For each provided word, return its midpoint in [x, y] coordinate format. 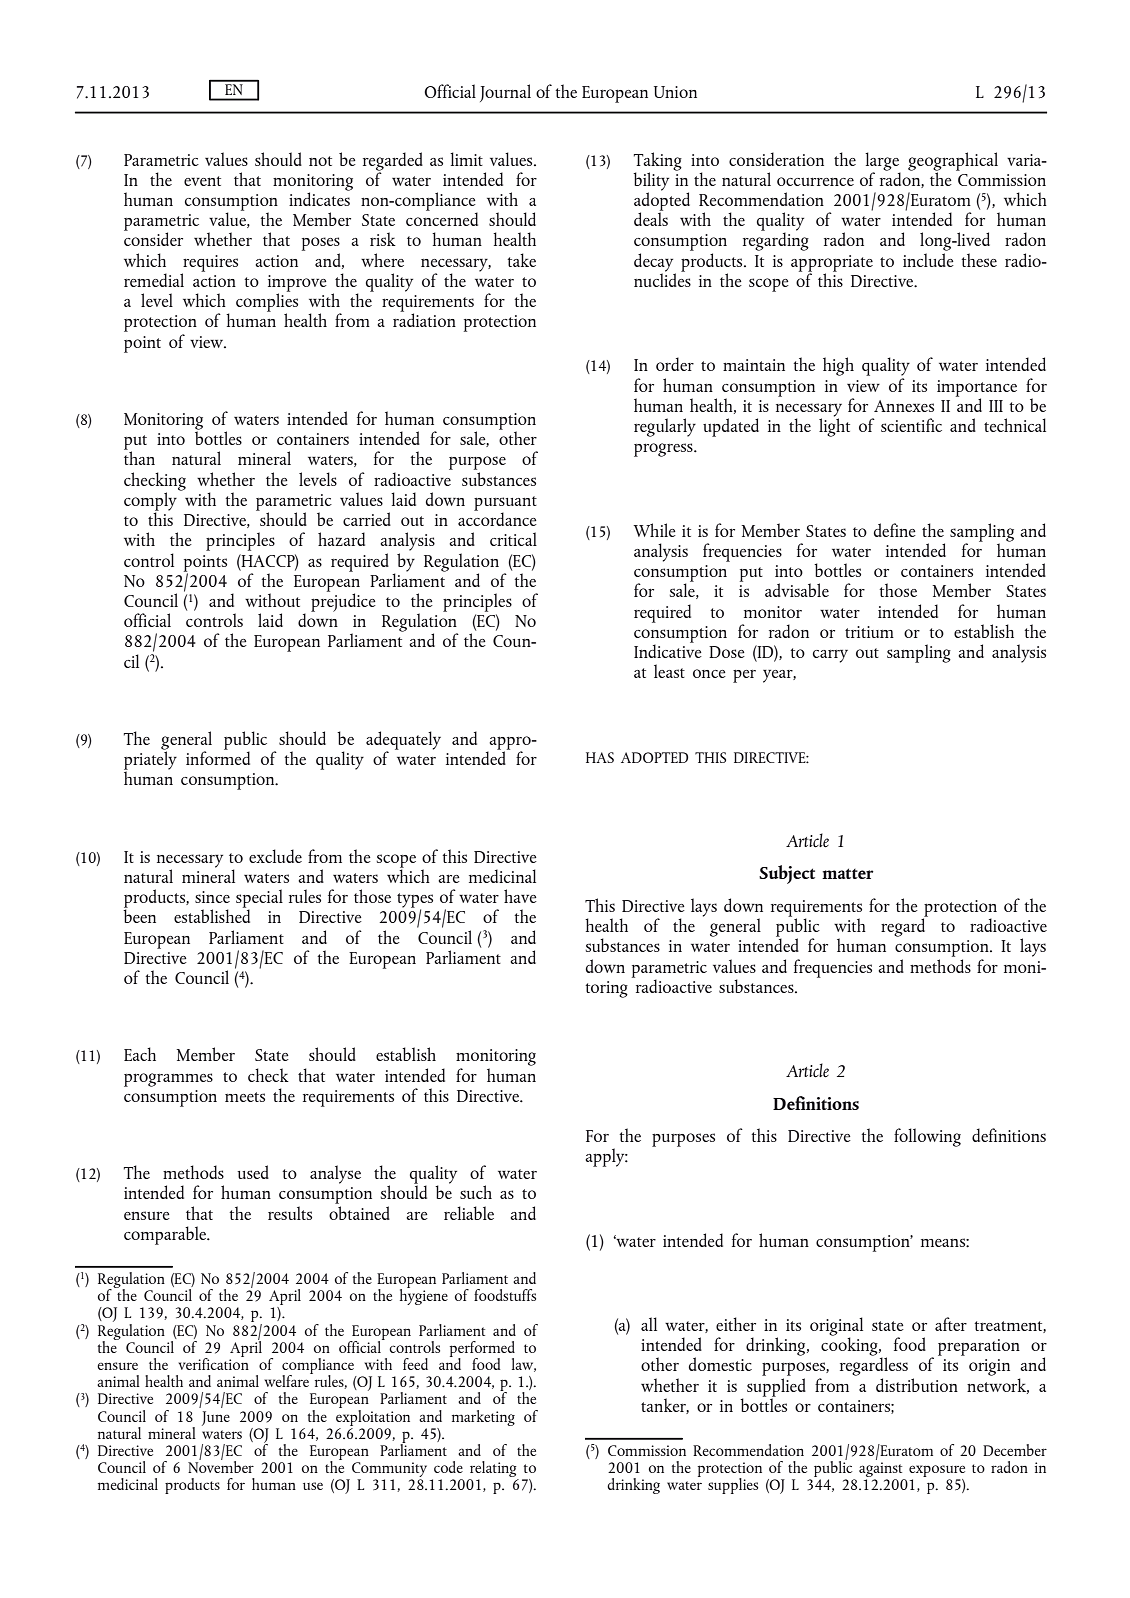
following [927, 1137]
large [882, 162]
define [894, 530]
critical [513, 539]
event [202, 181]
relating [493, 1470]
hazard [341, 539]
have [520, 896]
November [221, 1466]
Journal [505, 93]
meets [245, 1097]
